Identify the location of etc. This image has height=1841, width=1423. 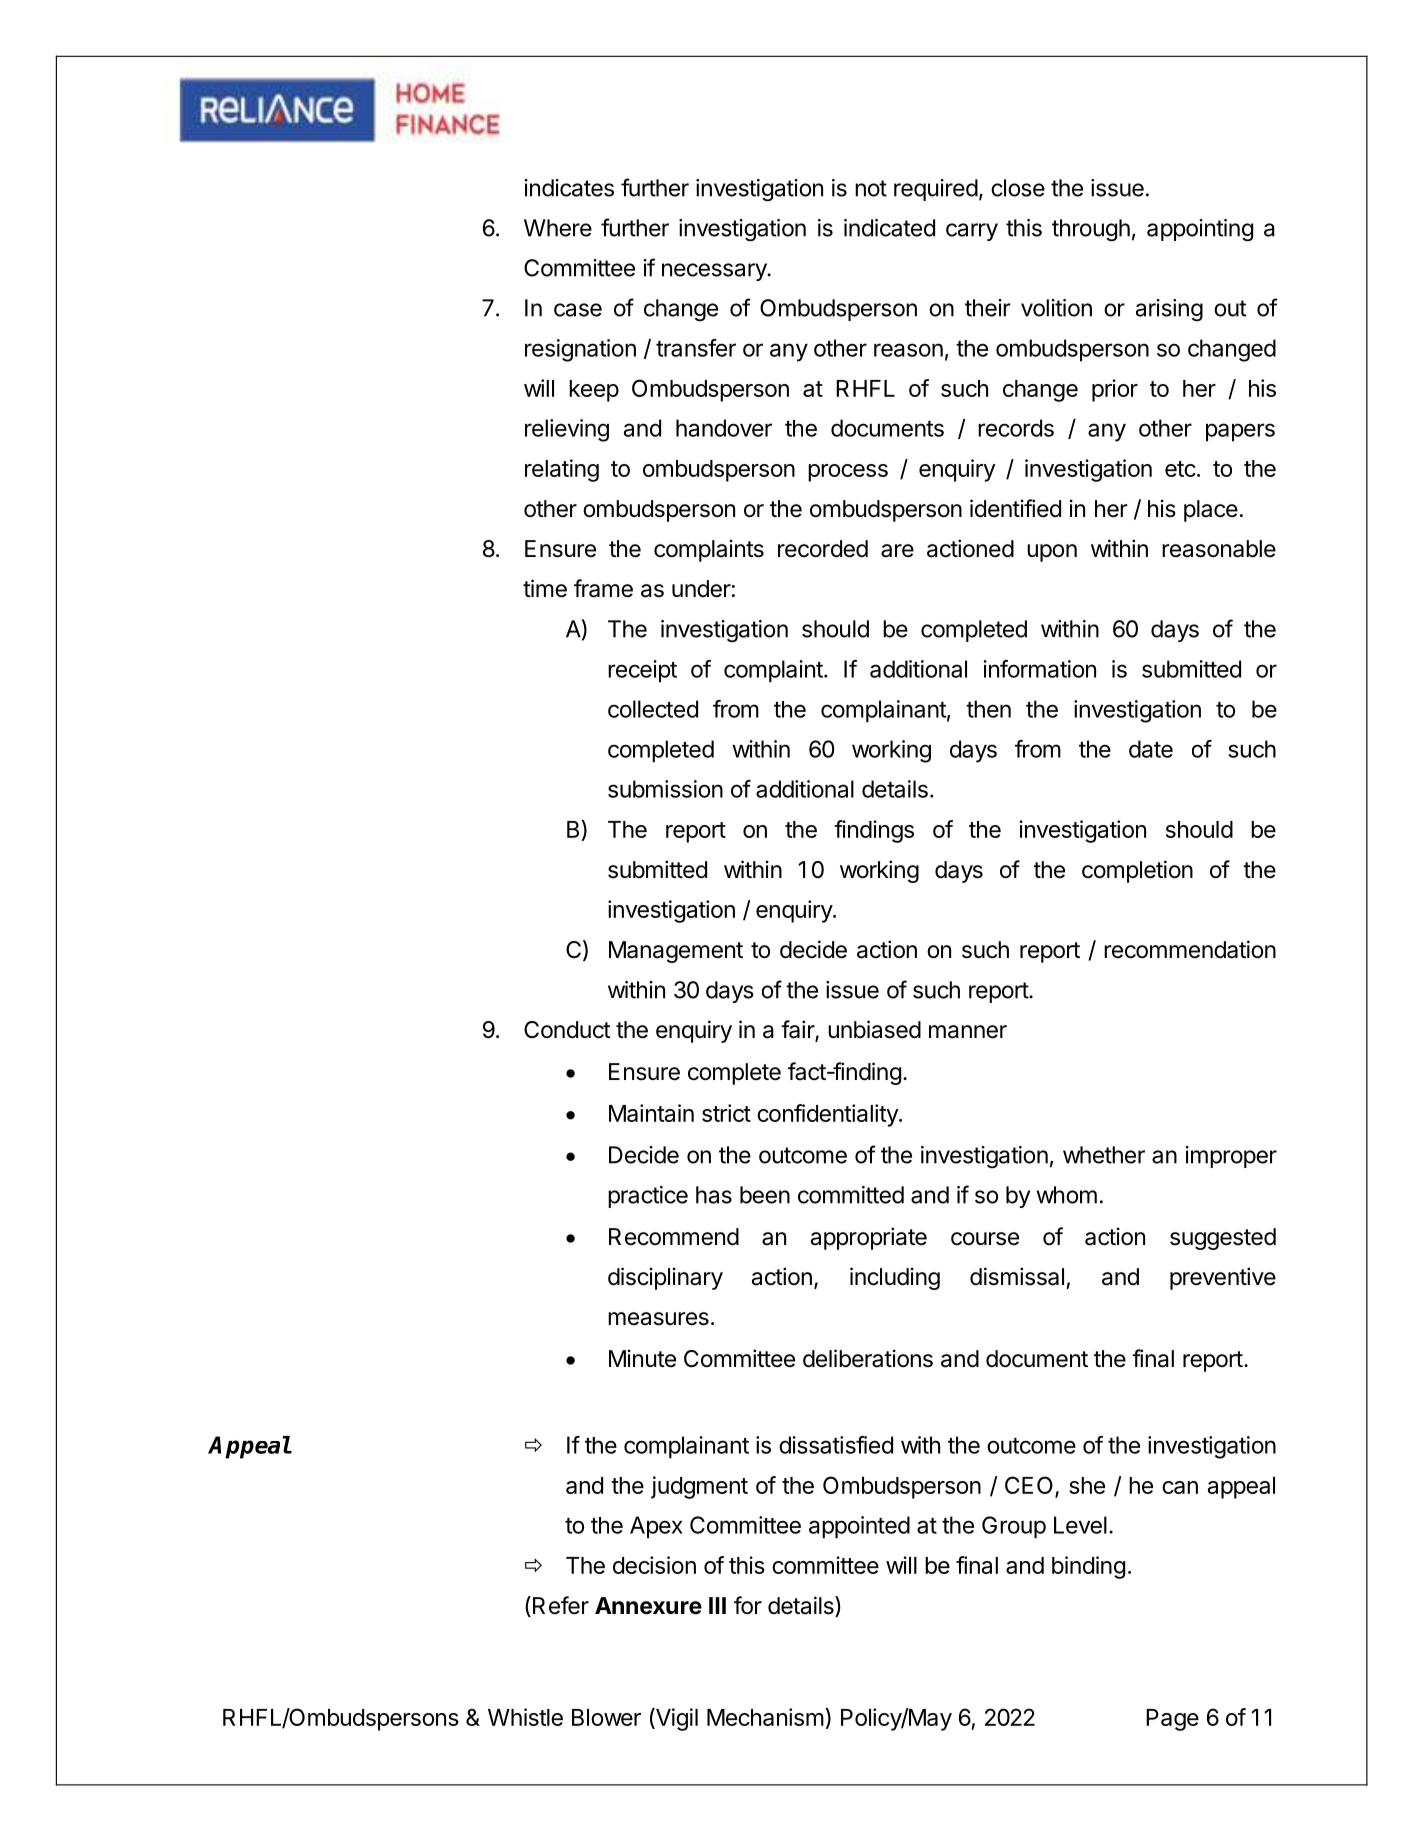
(1180, 469).
